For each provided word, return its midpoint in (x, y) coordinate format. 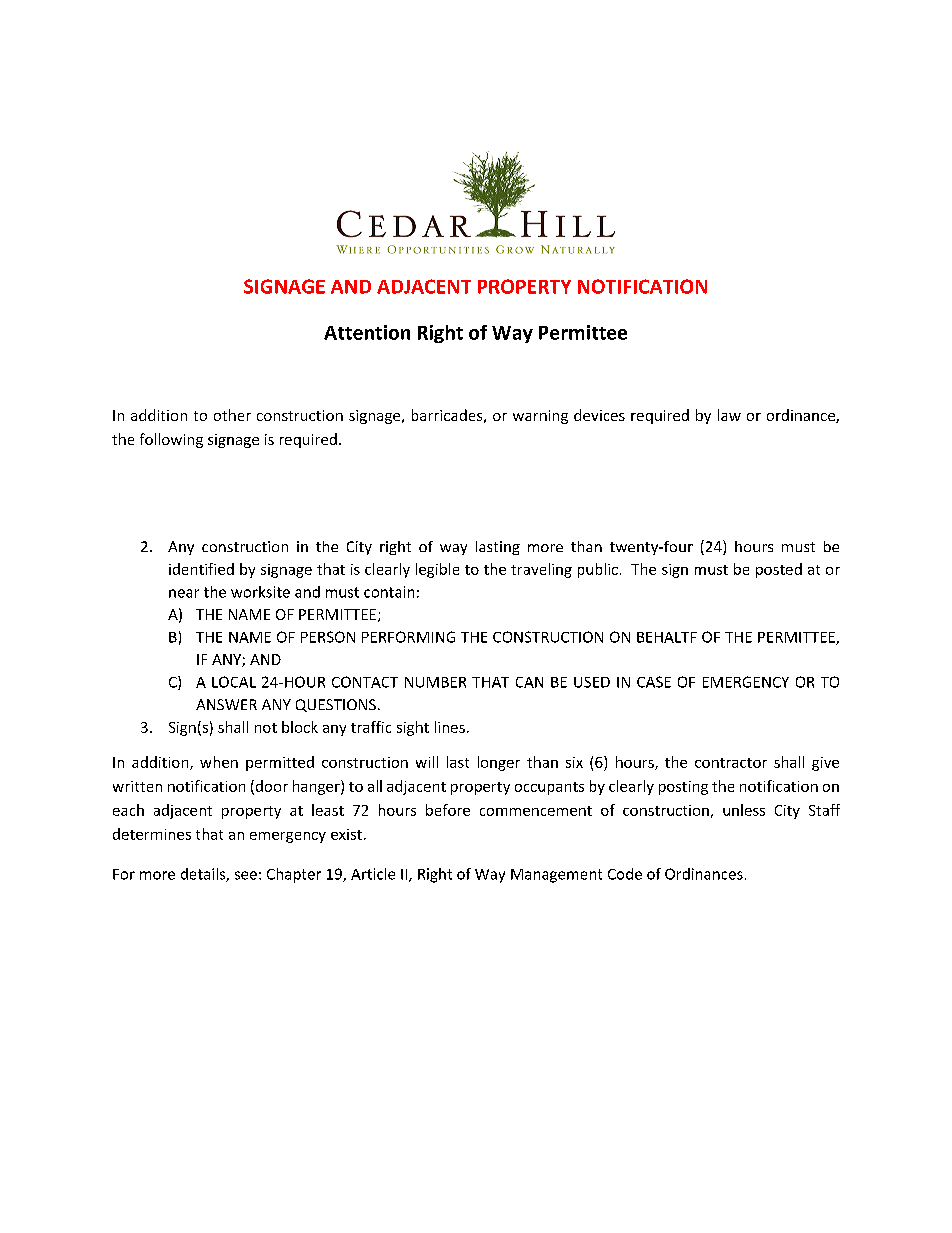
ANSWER (226, 704)
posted (779, 570)
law (729, 415)
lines (450, 727)
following (171, 440)
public (598, 570)
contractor (731, 763)
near (184, 593)
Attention (367, 332)
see (246, 875)
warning (540, 417)
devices (599, 415)
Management (556, 876)
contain (389, 592)
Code (625, 874)
